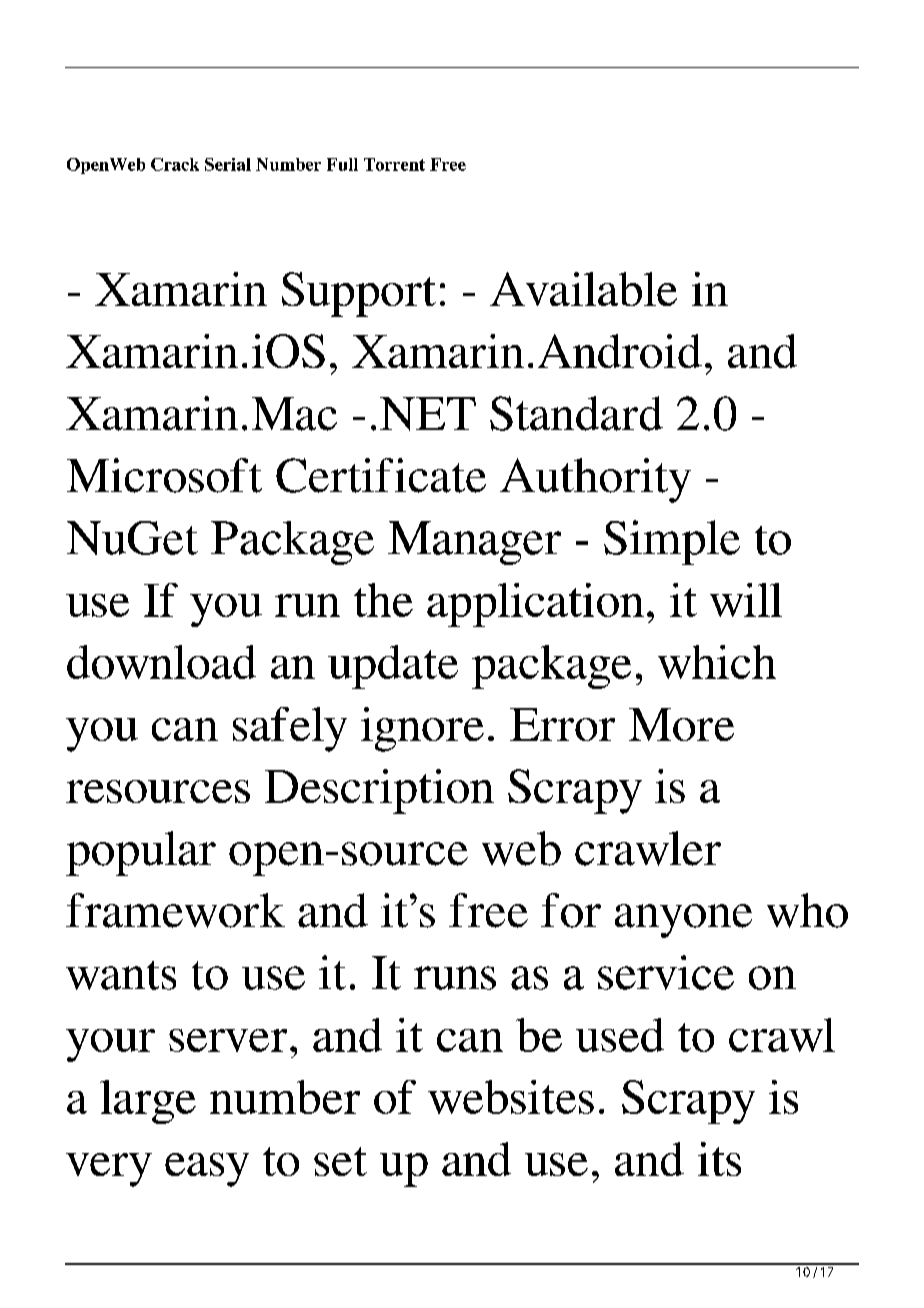  I want to click on Description, so click(379, 791).
